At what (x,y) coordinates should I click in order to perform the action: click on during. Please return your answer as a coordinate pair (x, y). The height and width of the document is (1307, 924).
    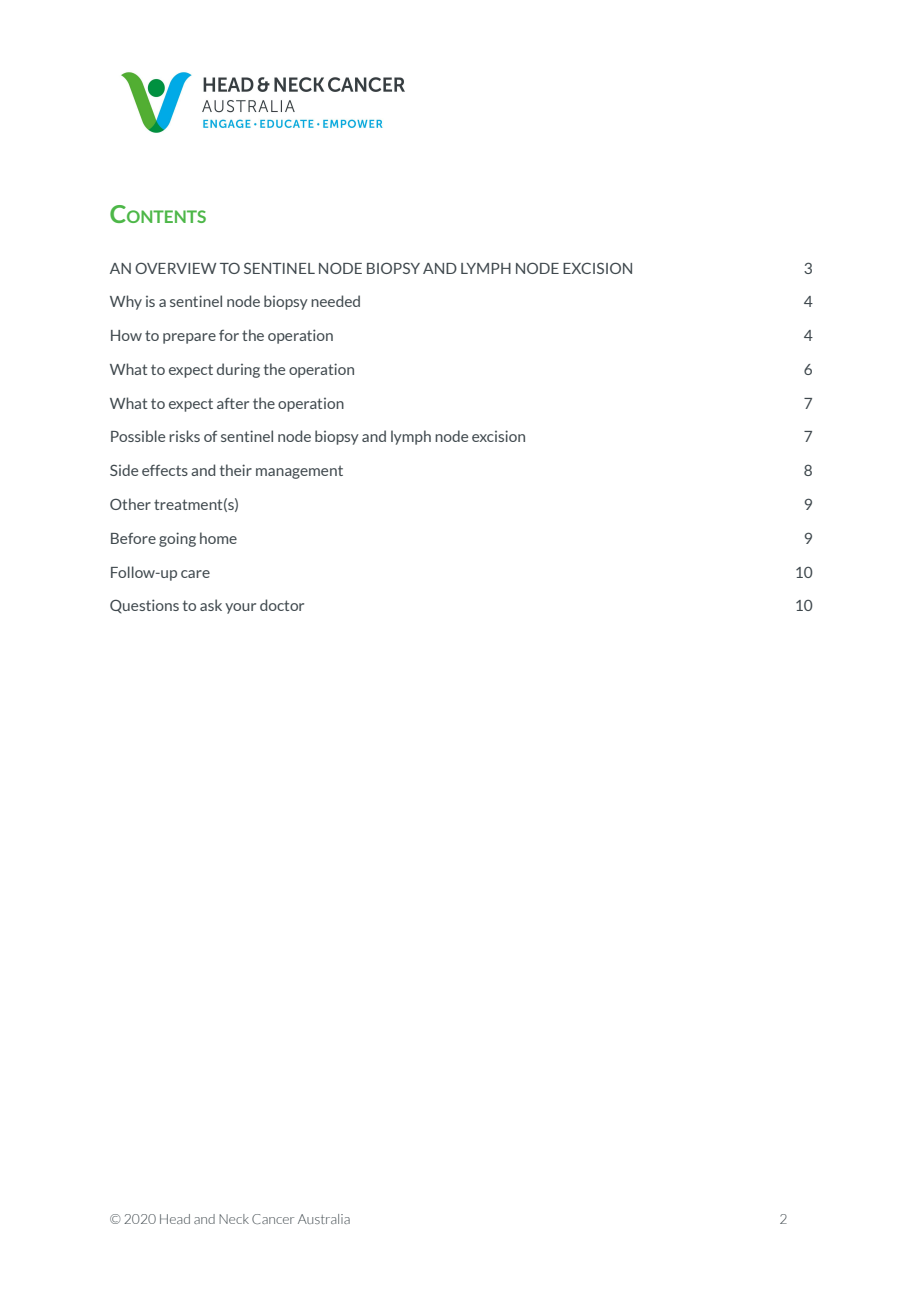
    Looking at the image, I should click on (238, 370).
